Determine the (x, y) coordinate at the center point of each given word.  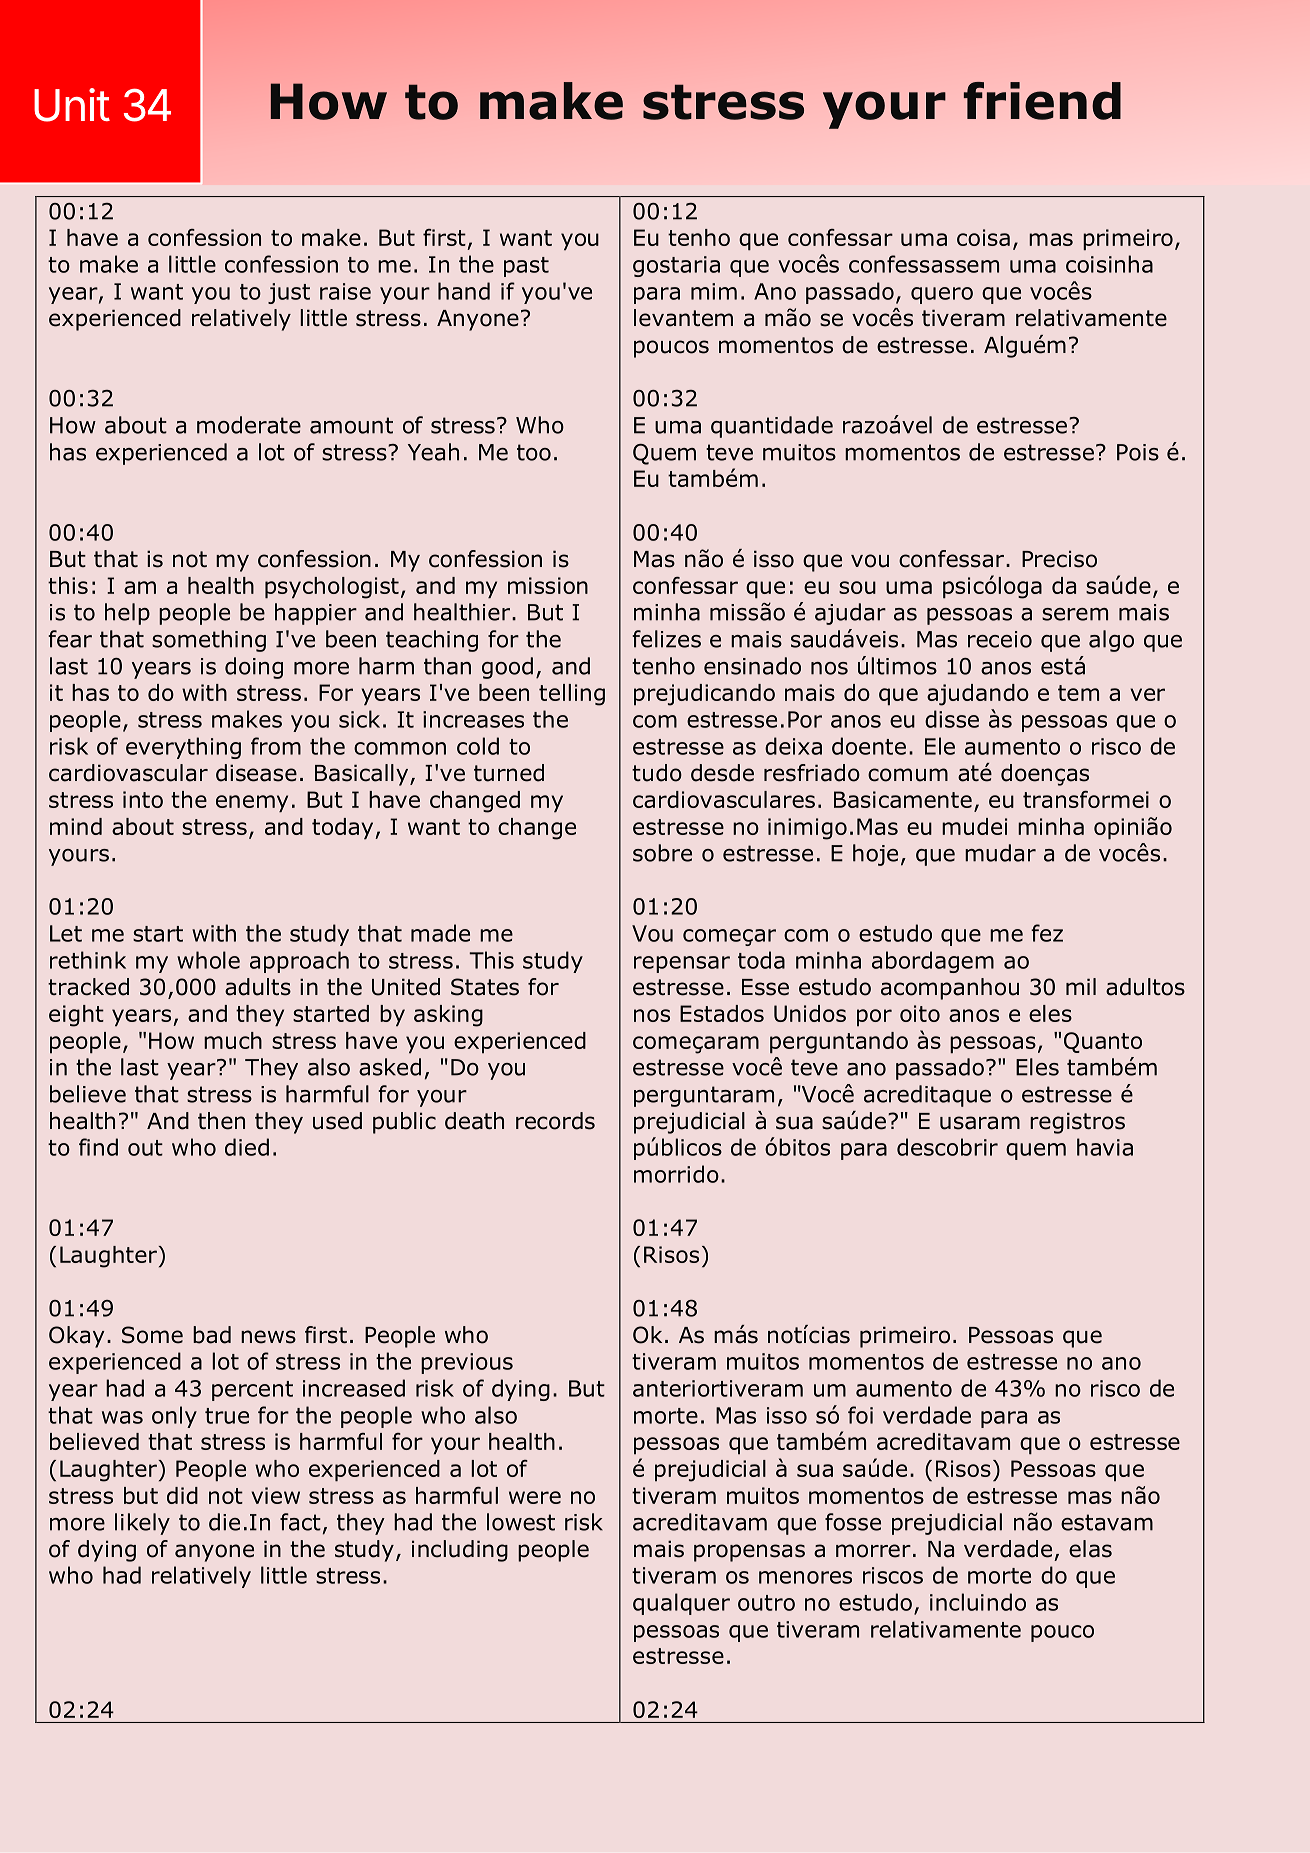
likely (142, 1524)
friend (1042, 101)
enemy (252, 804)
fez (1047, 933)
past (526, 267)
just (289, 293)
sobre (662, 853)
